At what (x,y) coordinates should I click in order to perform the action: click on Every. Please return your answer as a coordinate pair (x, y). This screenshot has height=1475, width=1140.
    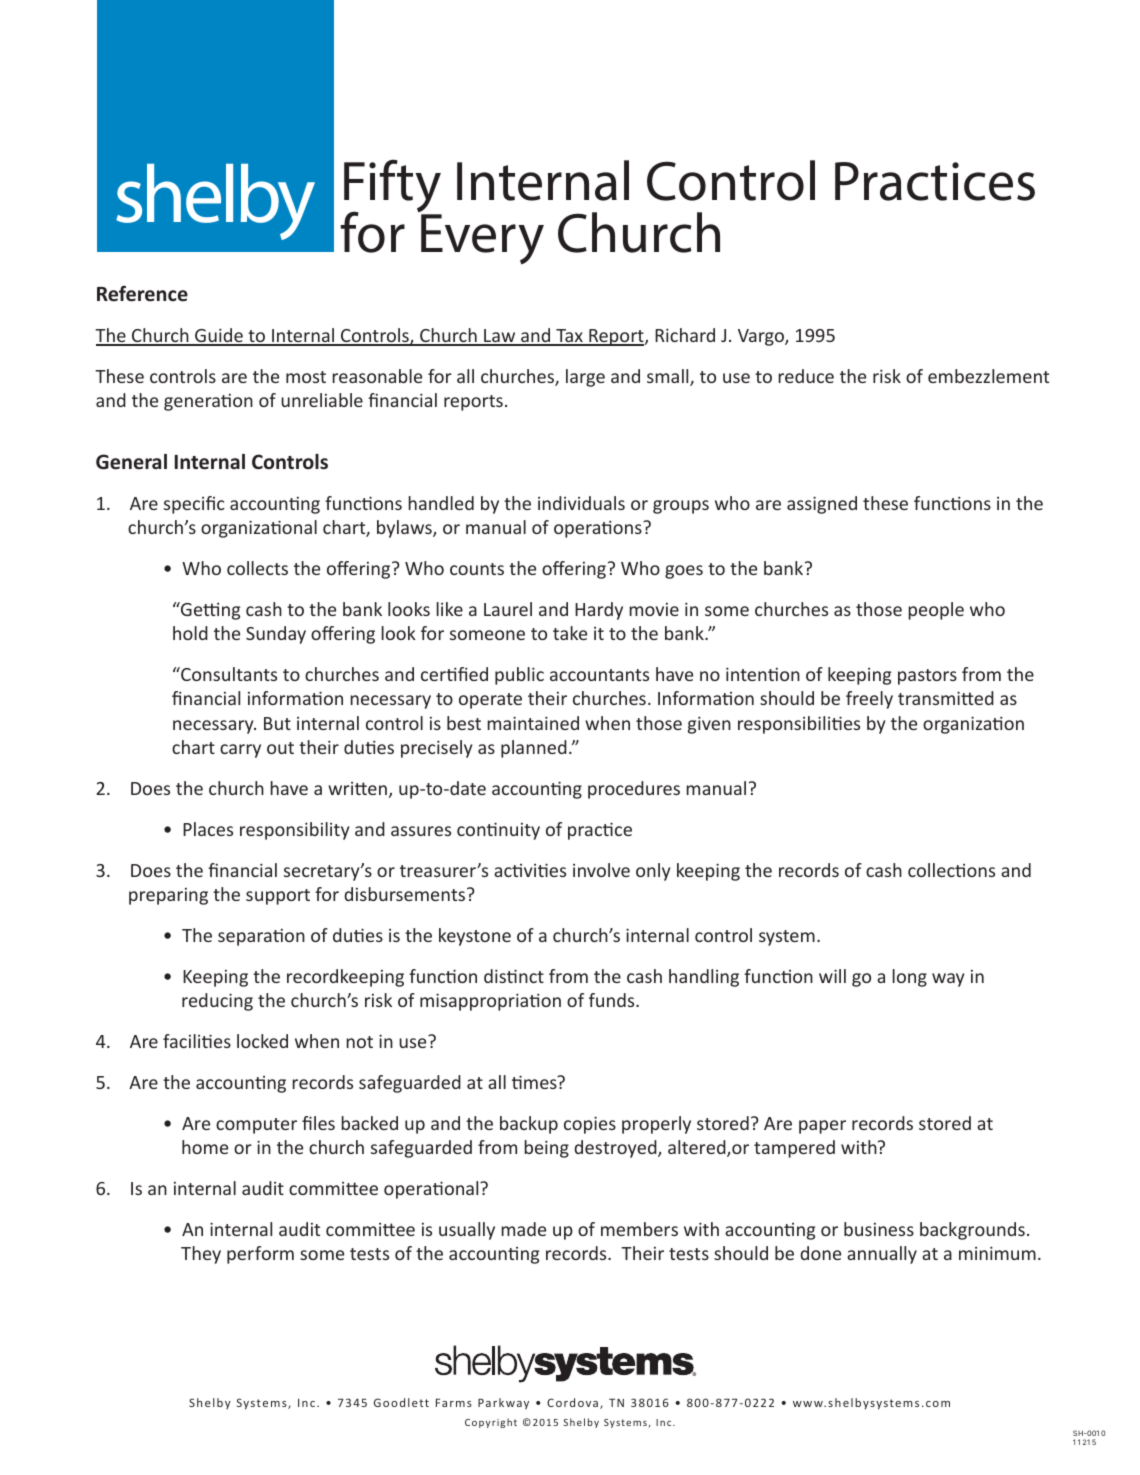
    Looking at the image, I should click on (482, 239).
